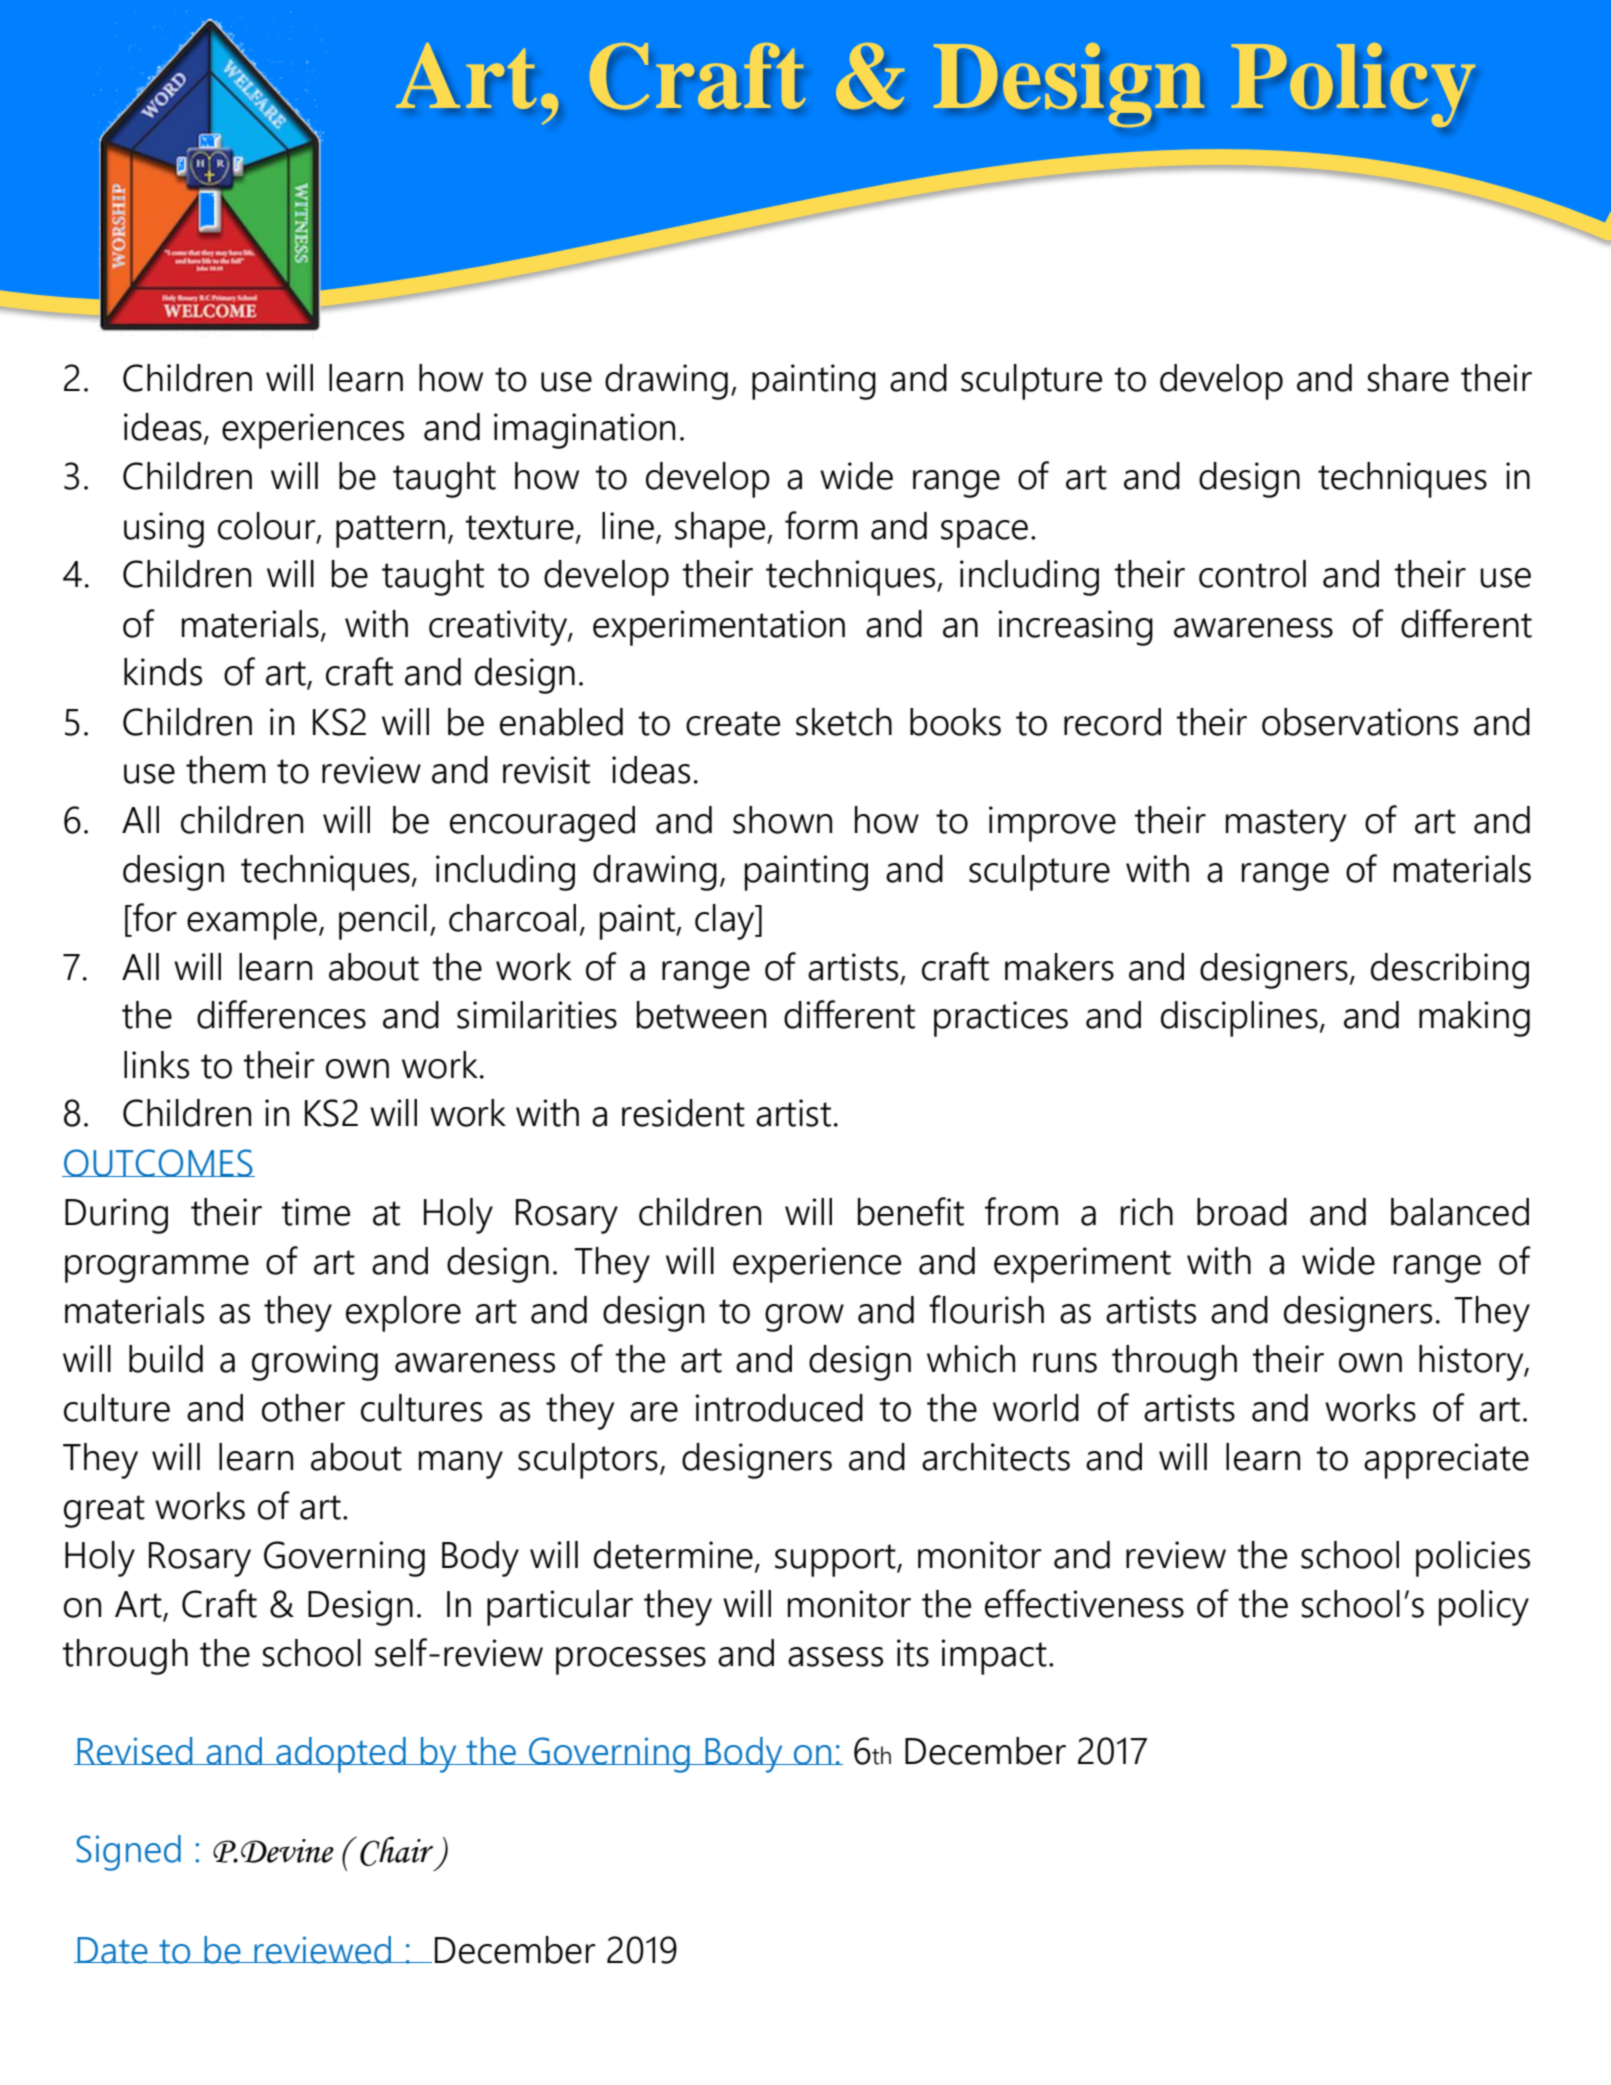 This image has width=1611, height=2085. I want to click on share, so click(1408, 378).
